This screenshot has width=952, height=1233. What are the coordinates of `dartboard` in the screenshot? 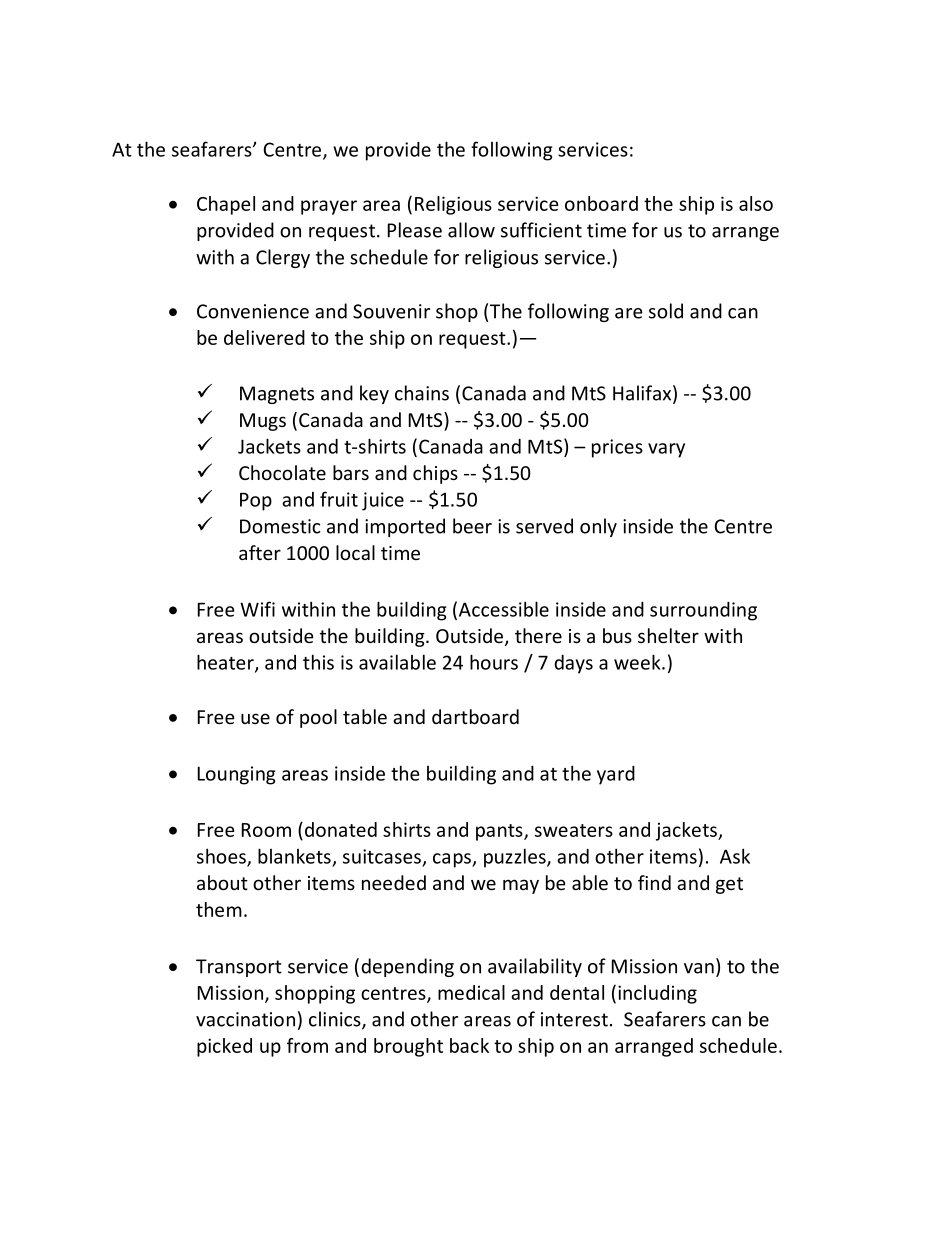 It's located at (475, 716).
